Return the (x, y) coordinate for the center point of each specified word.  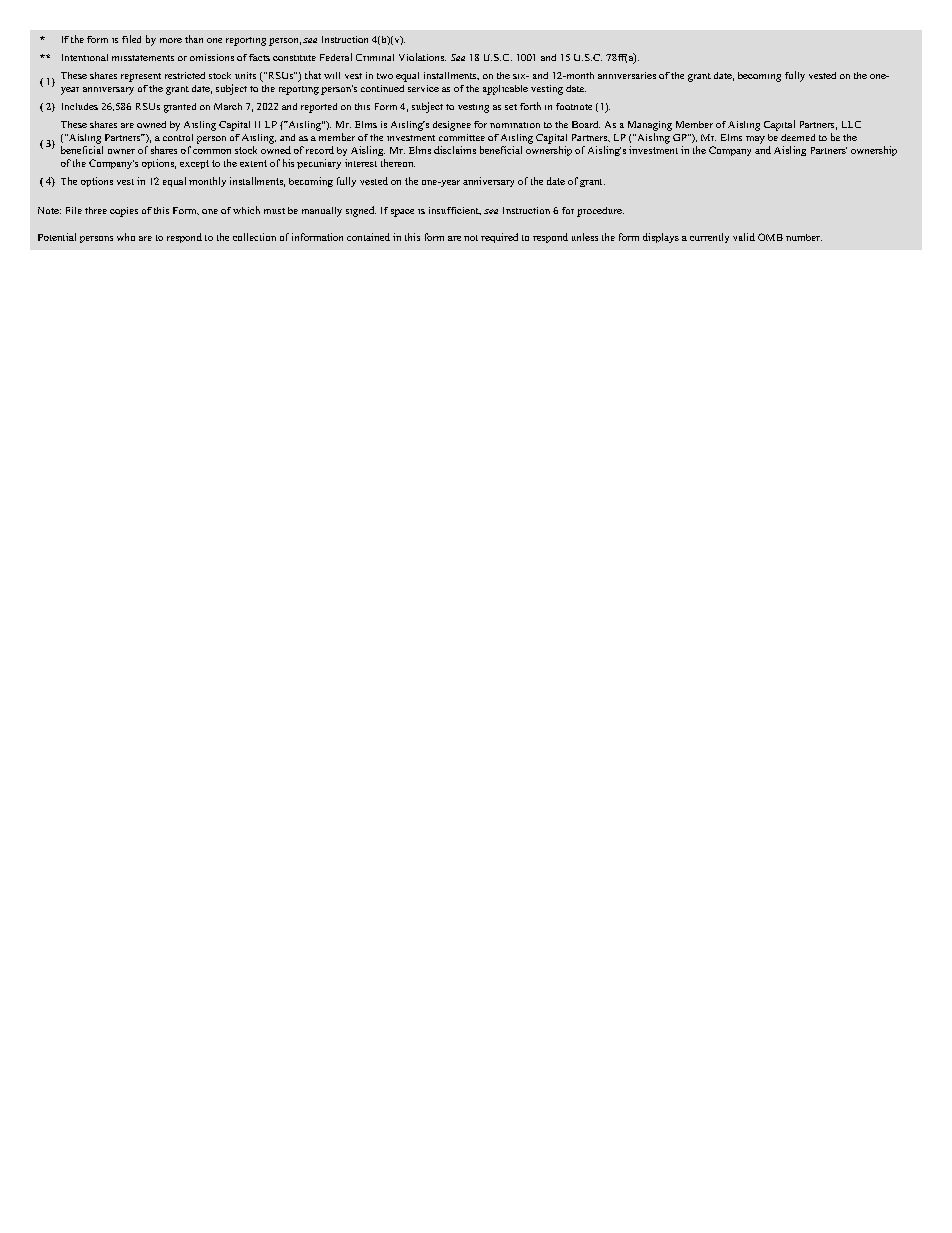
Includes (80, 106)
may (755, 140)
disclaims (455, 150)
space (402, 213)
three (96, 210)
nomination (515, 125)
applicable (505, 90)
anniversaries (627, 75)
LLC (851, 124)
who (126, 237)
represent (141, 77)
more (171, 40)
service (423, 88)
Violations (422, 57)
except (194, 164)
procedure (600, 212)
